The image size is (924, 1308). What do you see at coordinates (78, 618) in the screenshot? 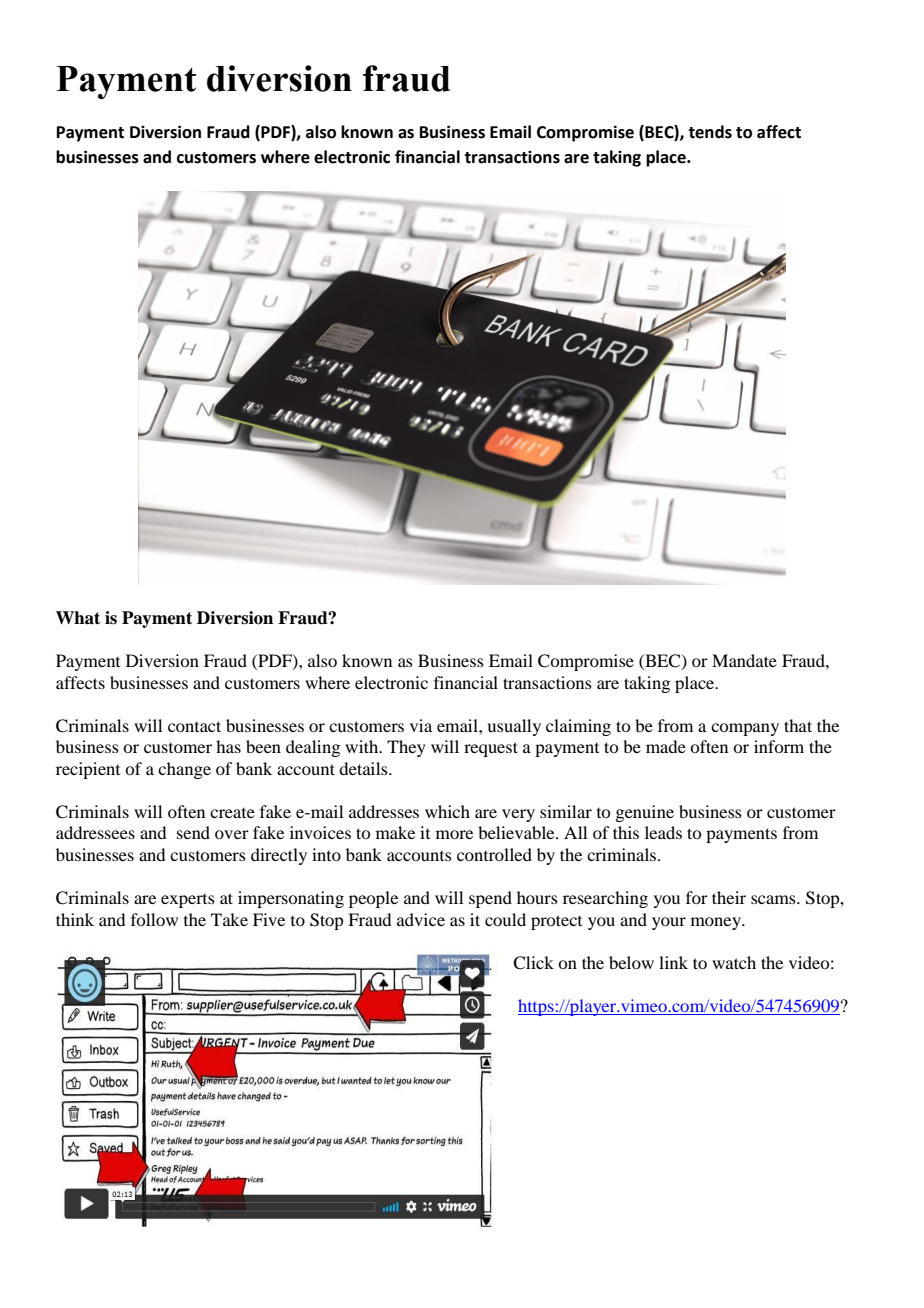
I see `What` at bounding box center [78, 618].
